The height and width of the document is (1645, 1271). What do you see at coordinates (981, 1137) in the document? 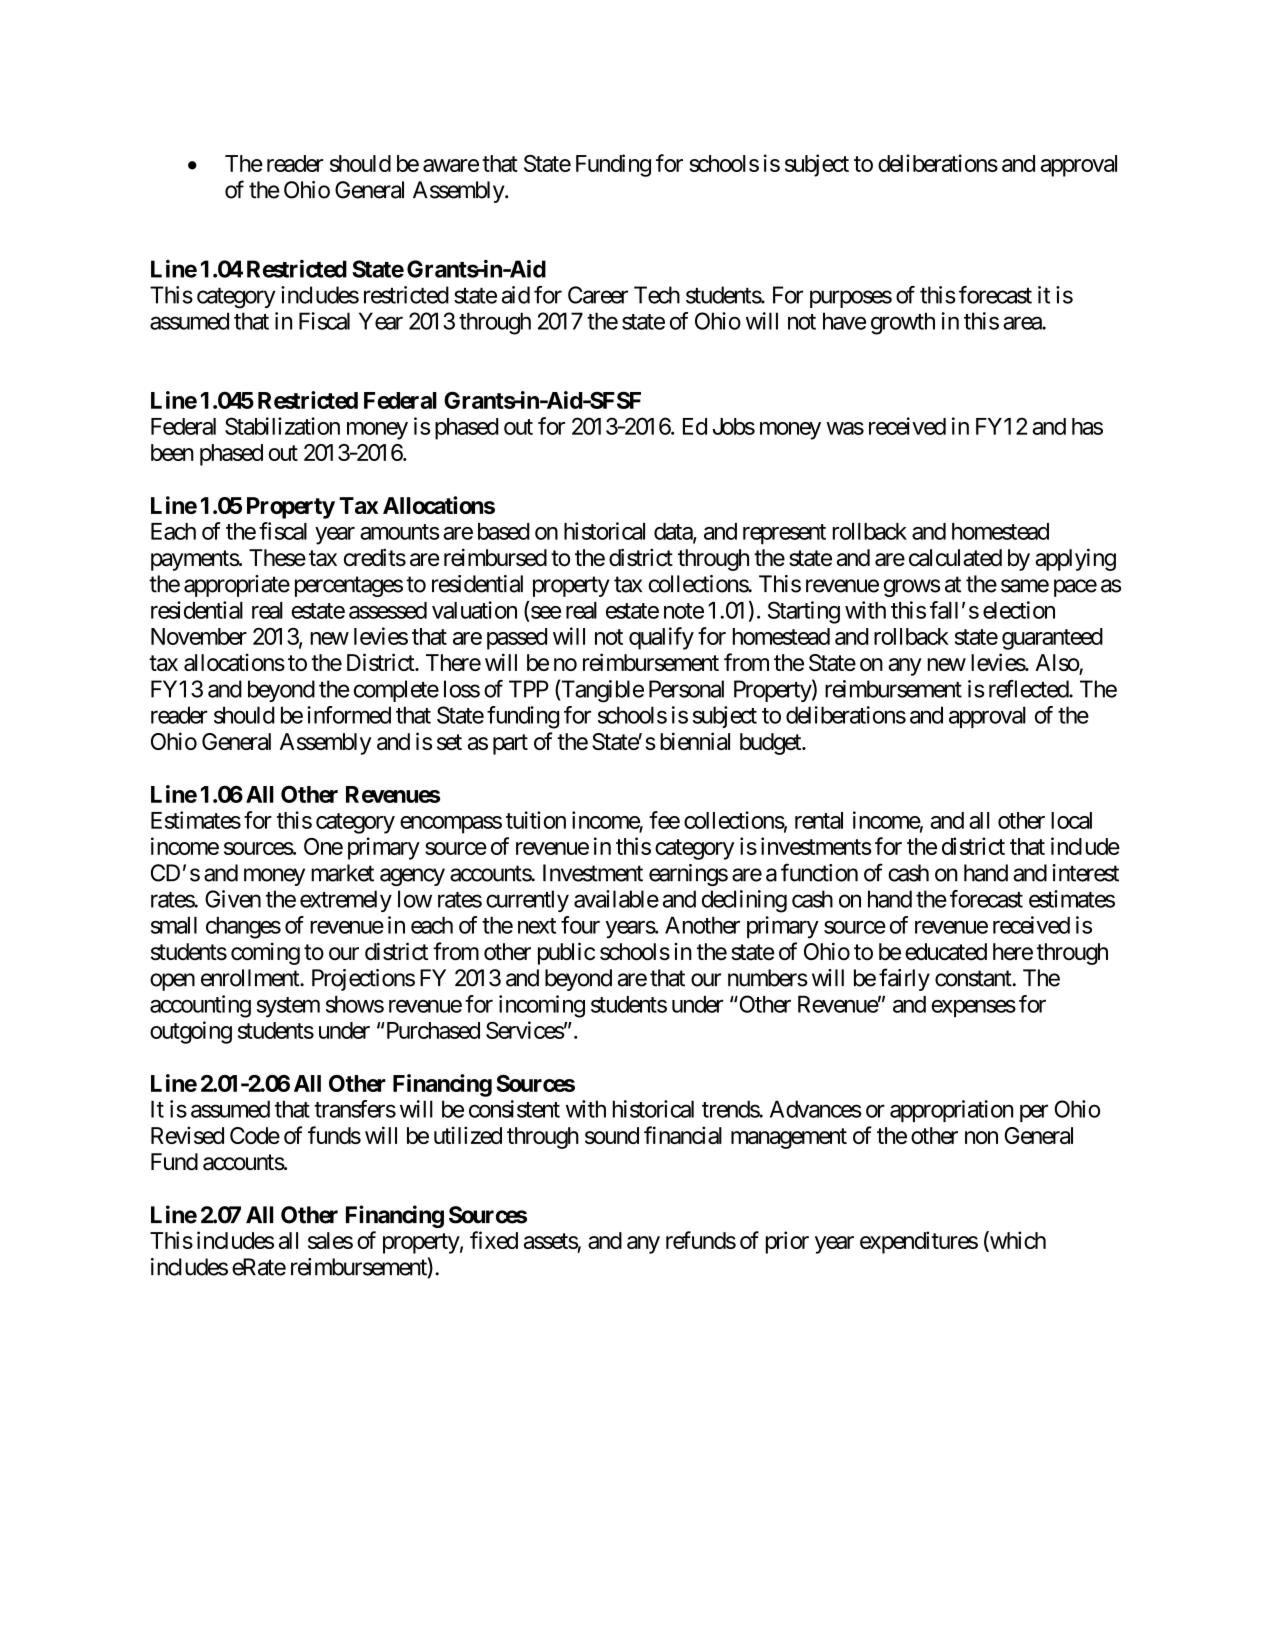
I see `non` at bounding box center [981, 1137].
